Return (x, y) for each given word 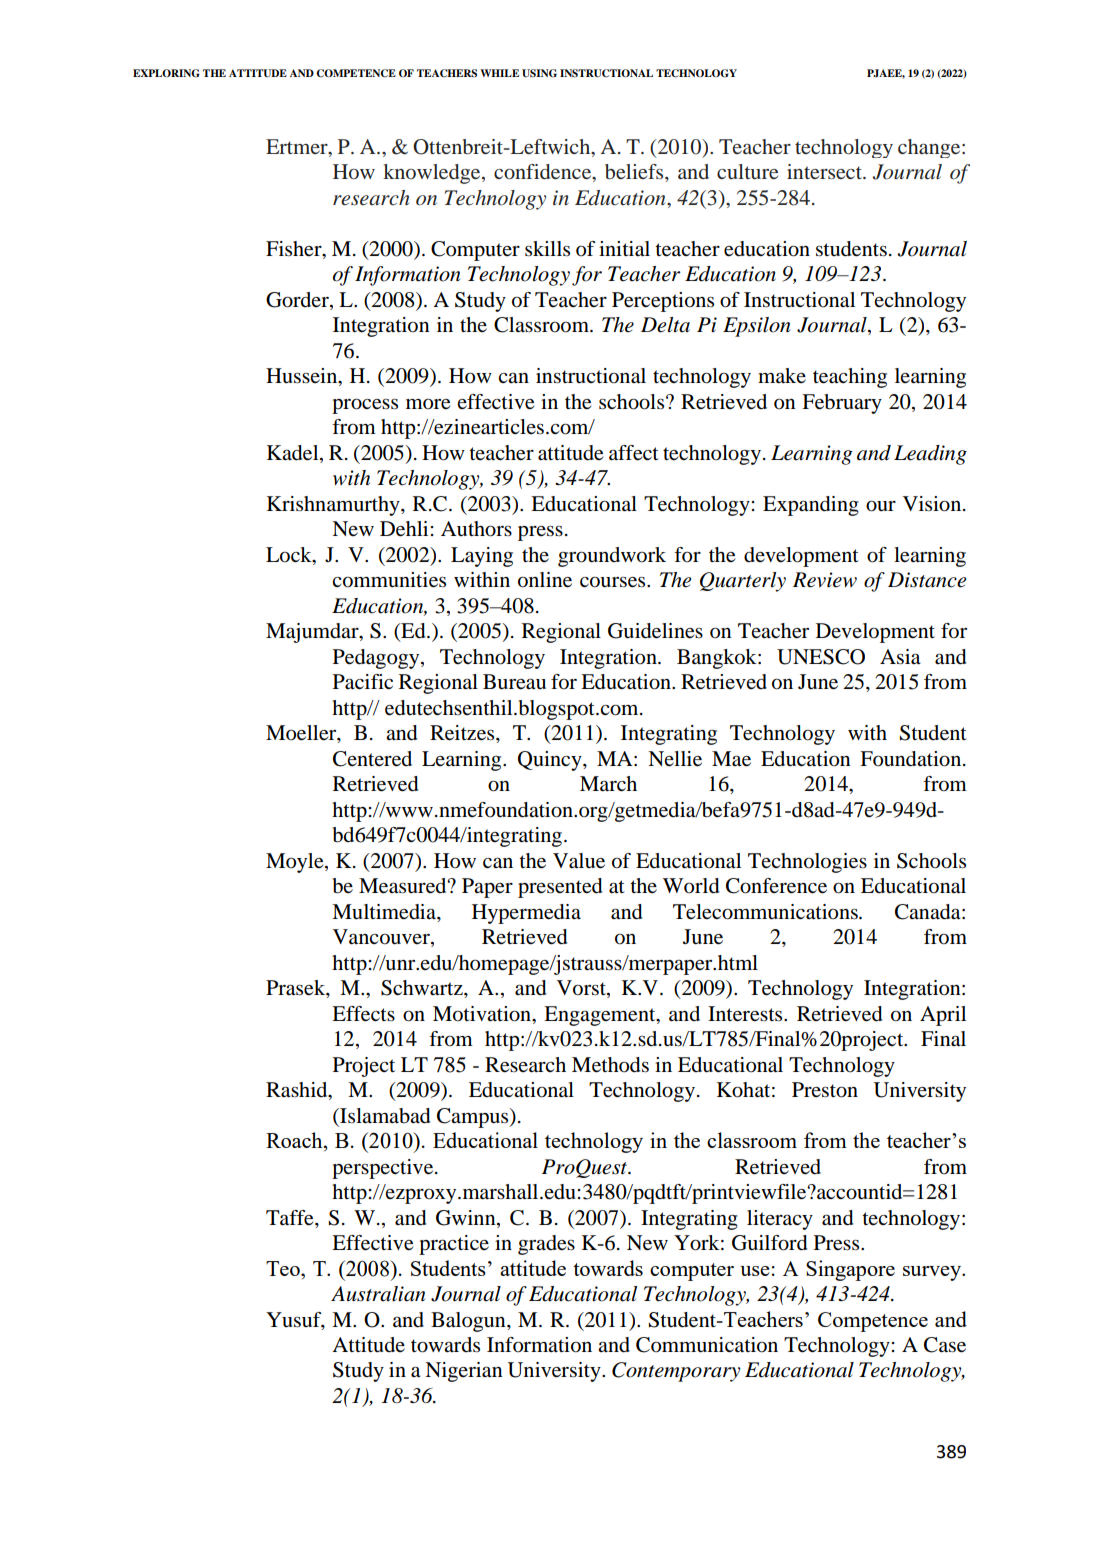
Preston (825, 1090)
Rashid (298, 1091)
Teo (284, 1268)
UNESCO (821, 657)
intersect (825, 171)
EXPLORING (166, 73)
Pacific (363, 682)
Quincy (551, 761)
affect (634, 453)
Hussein (303, 377)
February (842, 404)
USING (539, 73)
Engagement (601, 1016)
